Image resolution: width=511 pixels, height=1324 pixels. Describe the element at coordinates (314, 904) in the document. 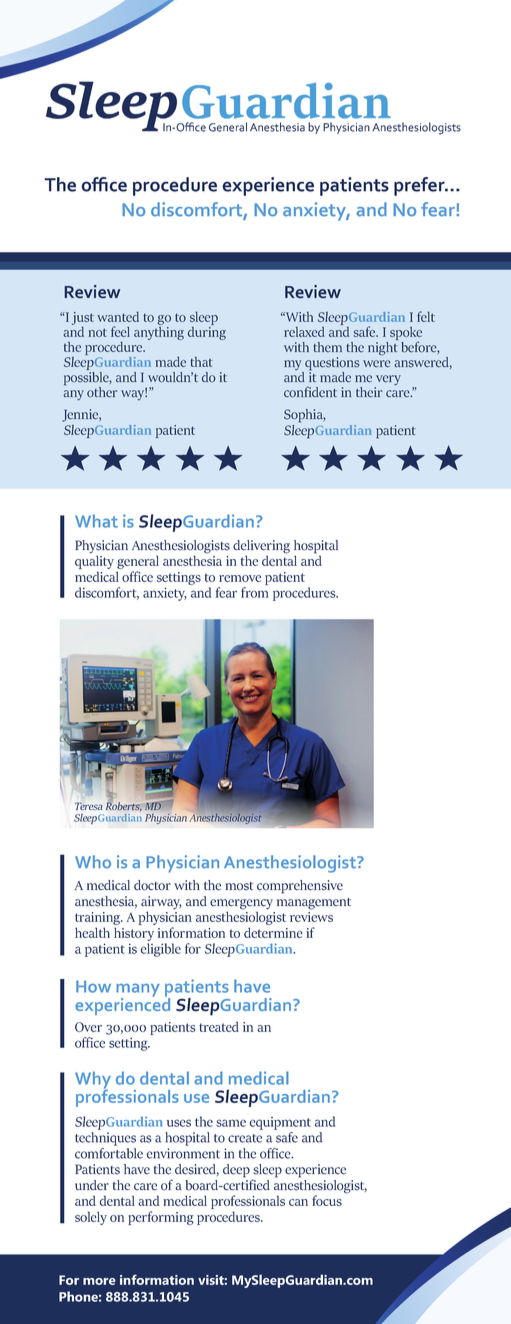

I see `management` at that location.
